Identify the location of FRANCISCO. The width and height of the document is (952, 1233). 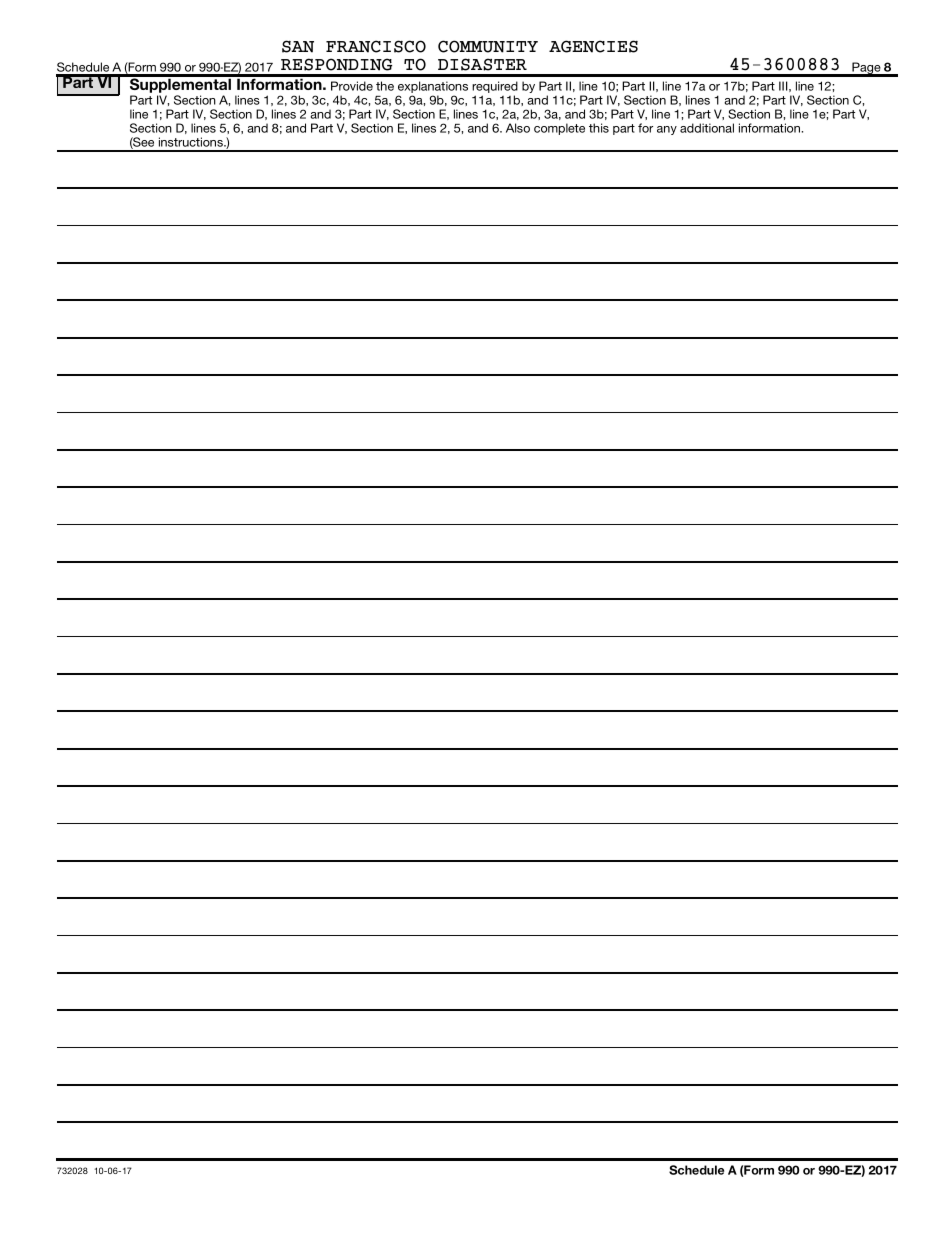
(376, 46).
